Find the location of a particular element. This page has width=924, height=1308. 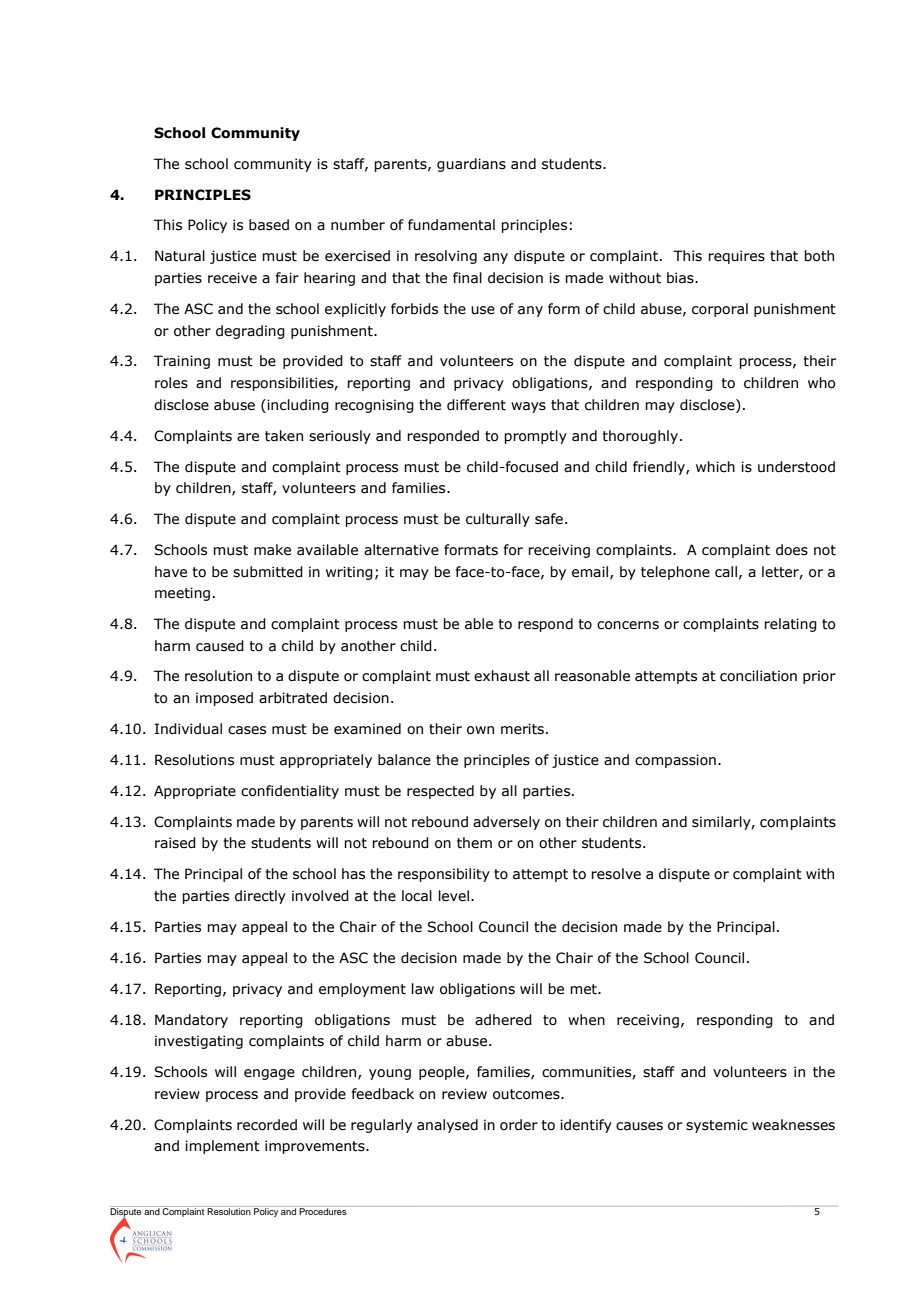

imposed is located at coordinates (224, 699).
